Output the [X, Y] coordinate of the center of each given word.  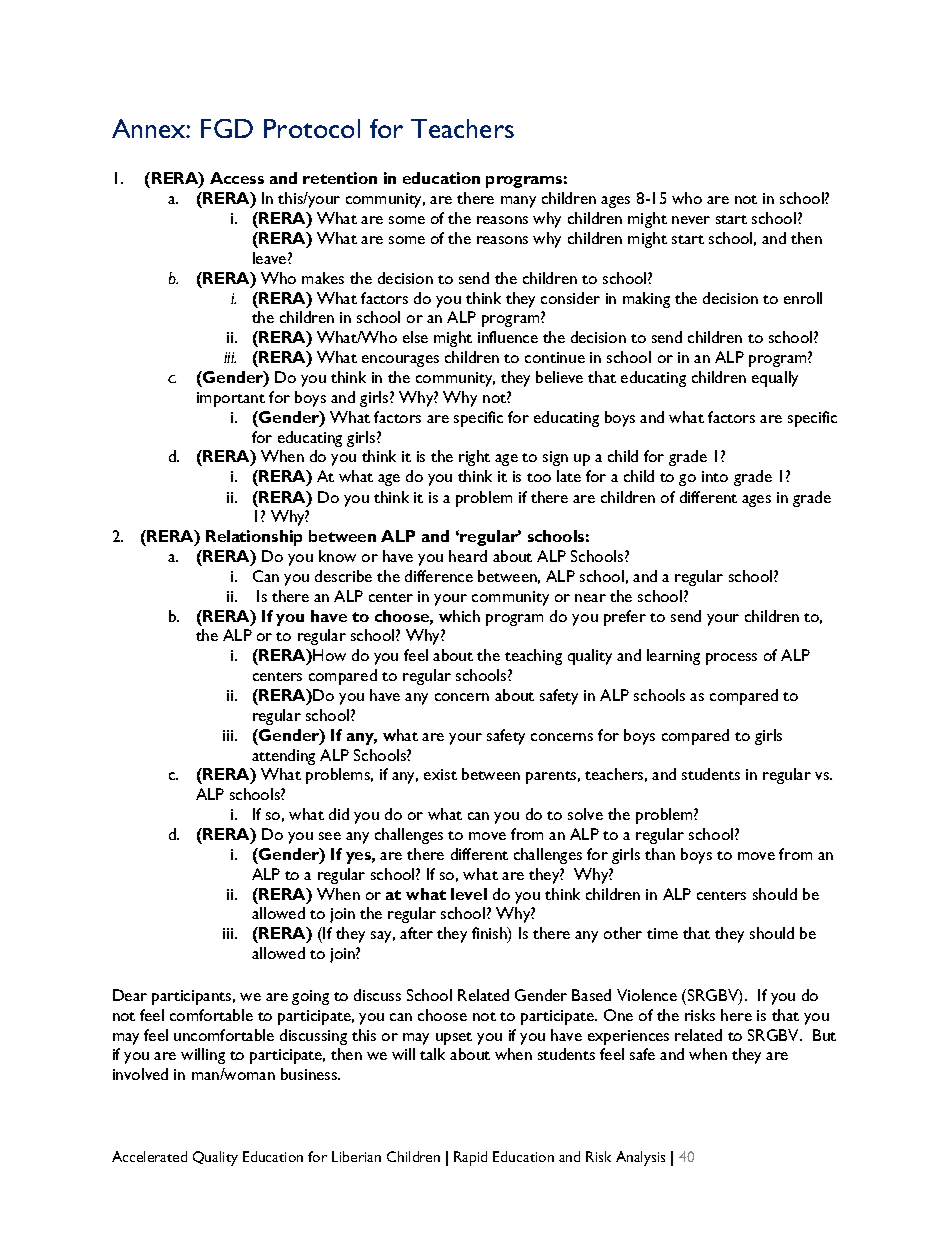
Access [237, 178]
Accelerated [149, 1156]
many [518, 202]
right [474, 458]
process [731, 659]
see [330, 836]
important [231, 399]
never [691, 220]
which [459, 616]
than [660, 854]
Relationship [254, 538]
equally [775, 379]
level [469, 894]
